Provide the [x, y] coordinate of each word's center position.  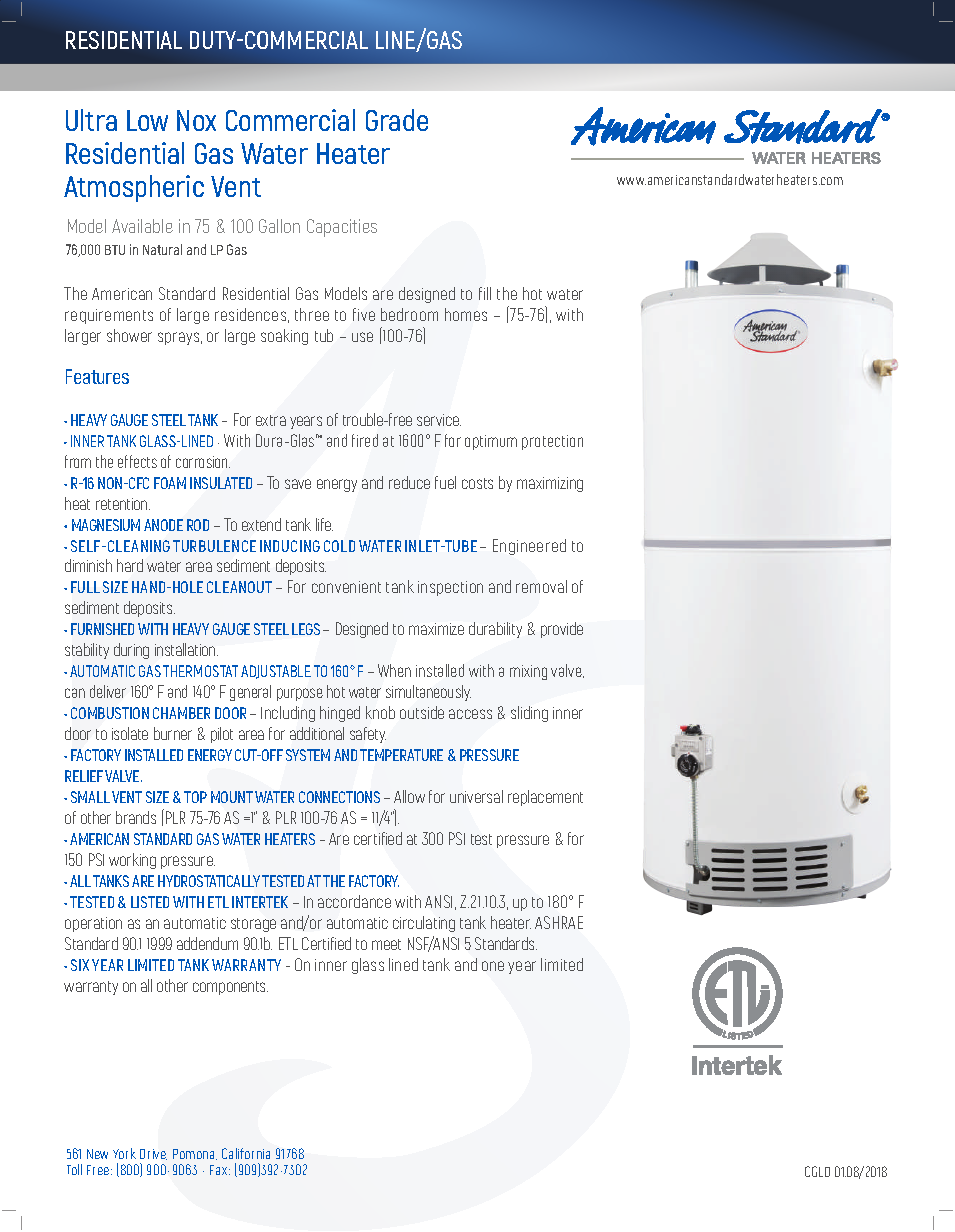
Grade [397, 120]
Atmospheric [134, 188]
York [124, 1153]
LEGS [306, 629]
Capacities [342, 228]
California [246, 1153]
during [131, 651]
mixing [528, 672]
